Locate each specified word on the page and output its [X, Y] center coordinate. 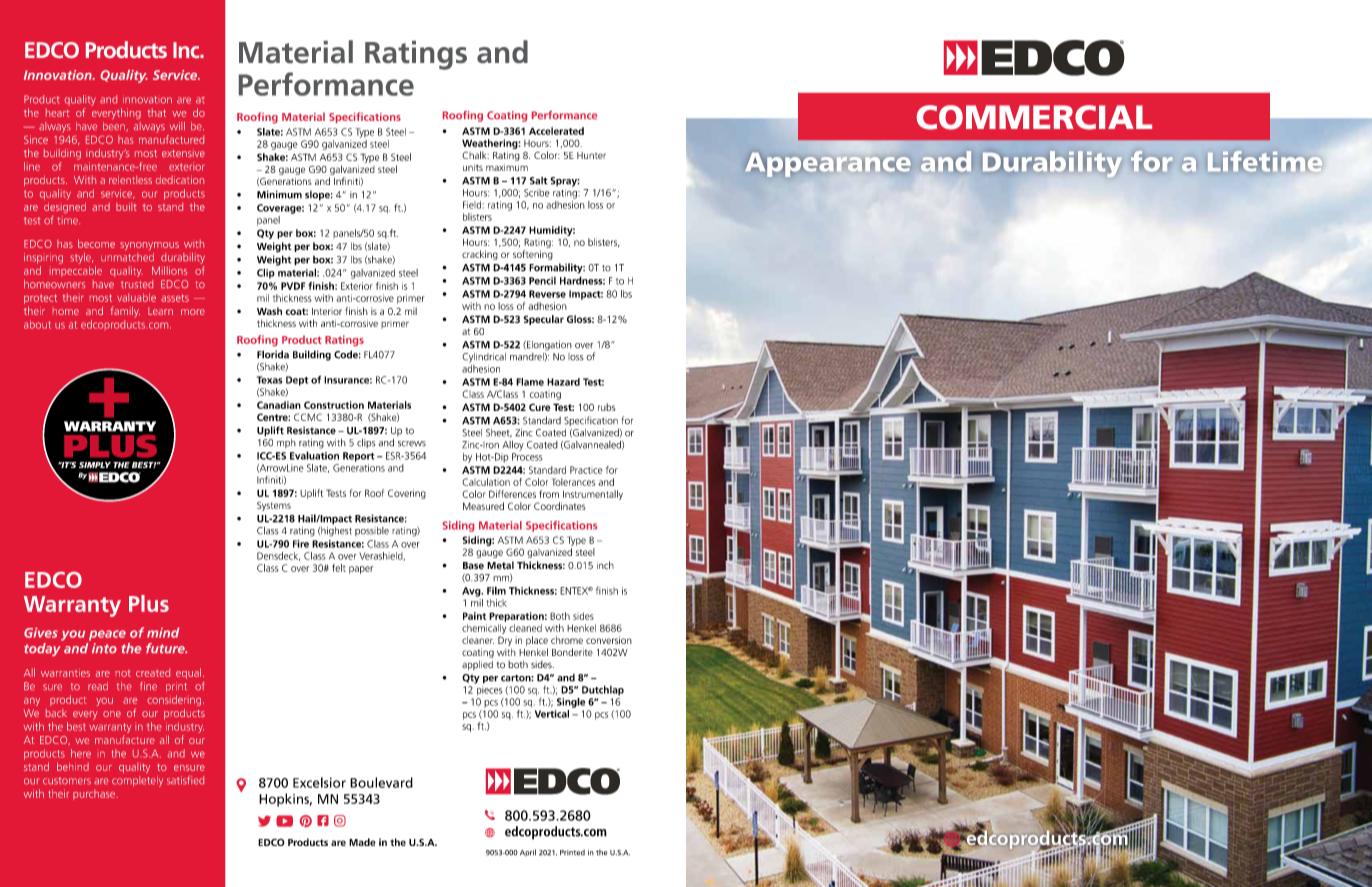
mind [163, 632]
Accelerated [556, 131]
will [177, 126]
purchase [95, 794]
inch [605, 565]
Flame [530, 382]
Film [496, 590]
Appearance [828, 165]
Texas [269, 380]
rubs [607, 407]
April [528, 852]
